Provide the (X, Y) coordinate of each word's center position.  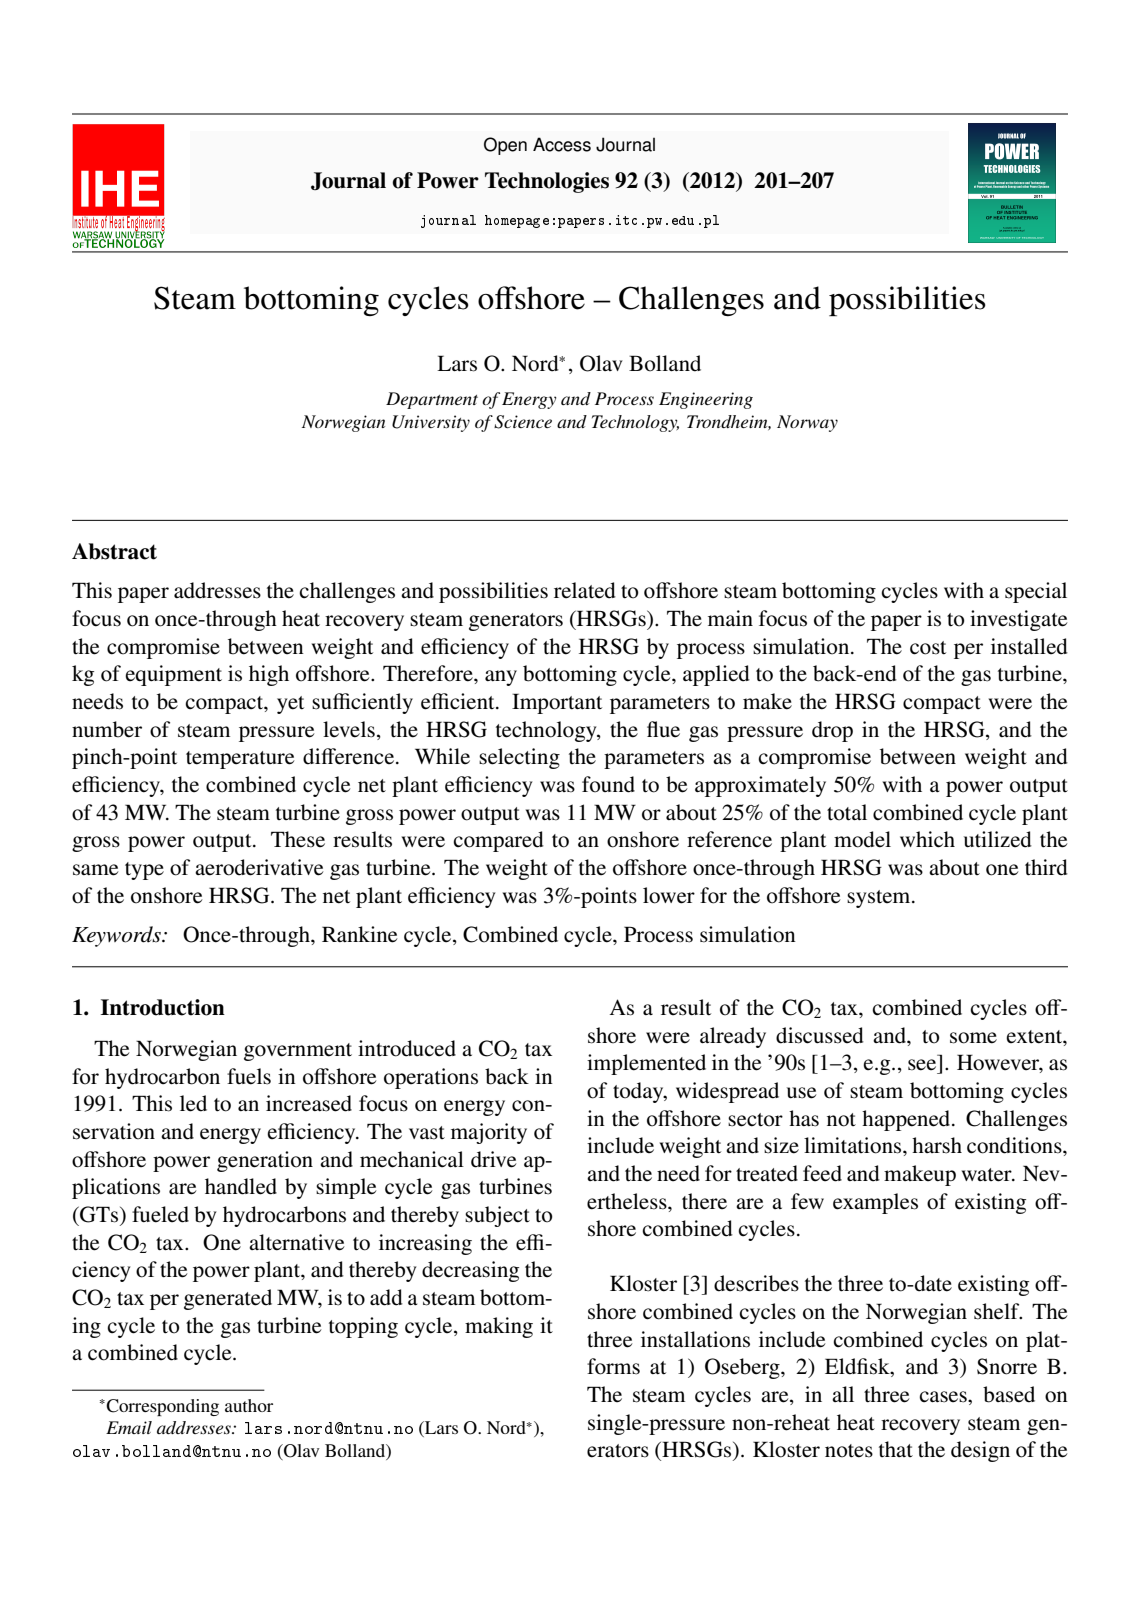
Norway (807, 423)
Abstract (114, 551)
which (927, 839)
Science (523, 422)
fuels (249, 1076)
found (608, 784)
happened (907, 1120)
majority (489, 1133)
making (499, 1327)
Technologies (547, 182)
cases (944, 1397)
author (249, 1405)
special (1036, 592)
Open (505, 146)
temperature (240, 760)
